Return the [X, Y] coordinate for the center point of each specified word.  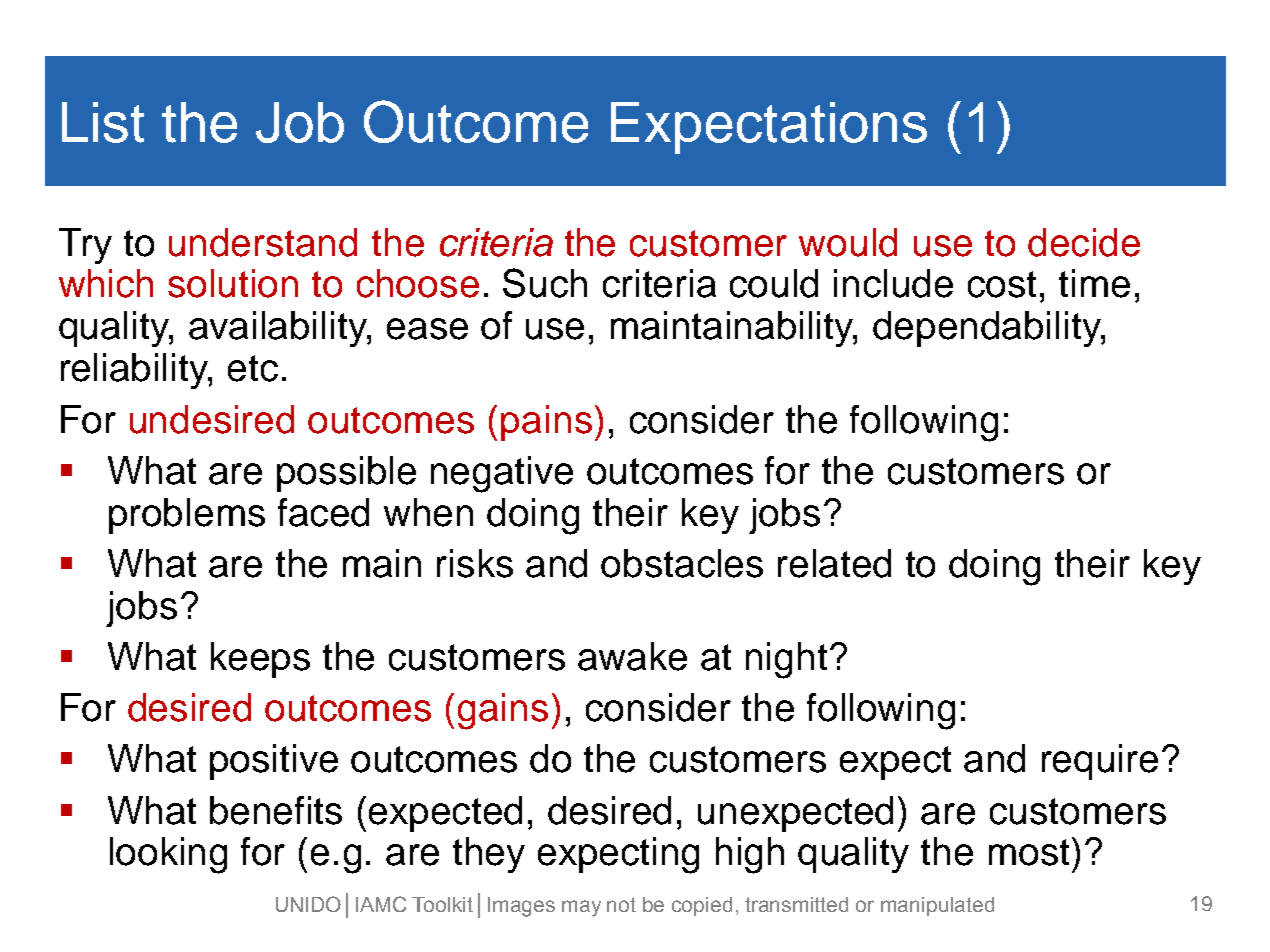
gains [503, 711]
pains [546, 423]
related [834, 563]
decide [1084, 242]
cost [1002, 284]
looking [168, 855]
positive [274, 762]
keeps [260, 660]
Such [545, 283]
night [786, 660]
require [1100, 762]
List [103, 122]
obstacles [682, 563]
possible [346, 474]
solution [233, 283]
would [848, 242]
